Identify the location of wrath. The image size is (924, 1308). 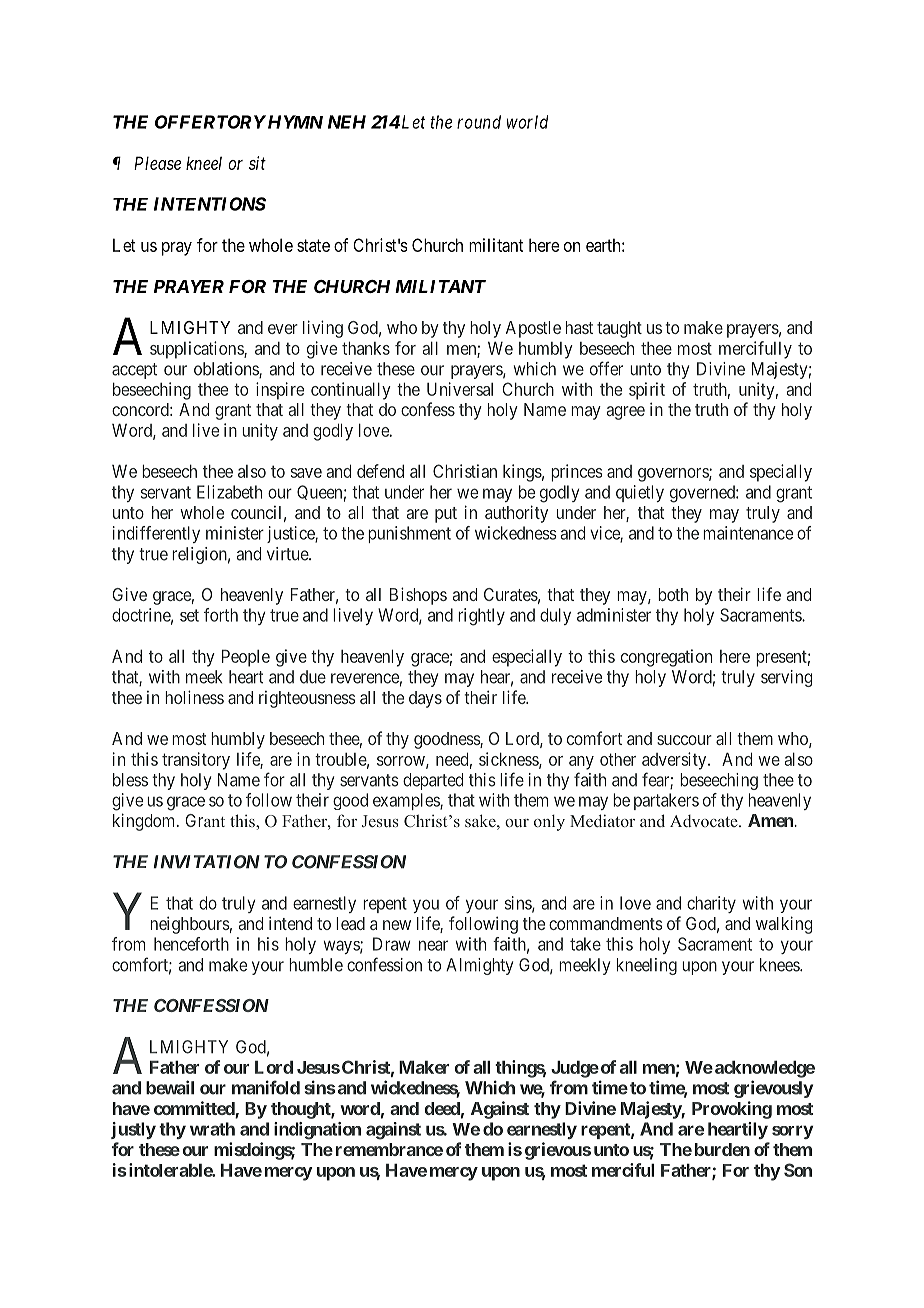
(212, 1129).
